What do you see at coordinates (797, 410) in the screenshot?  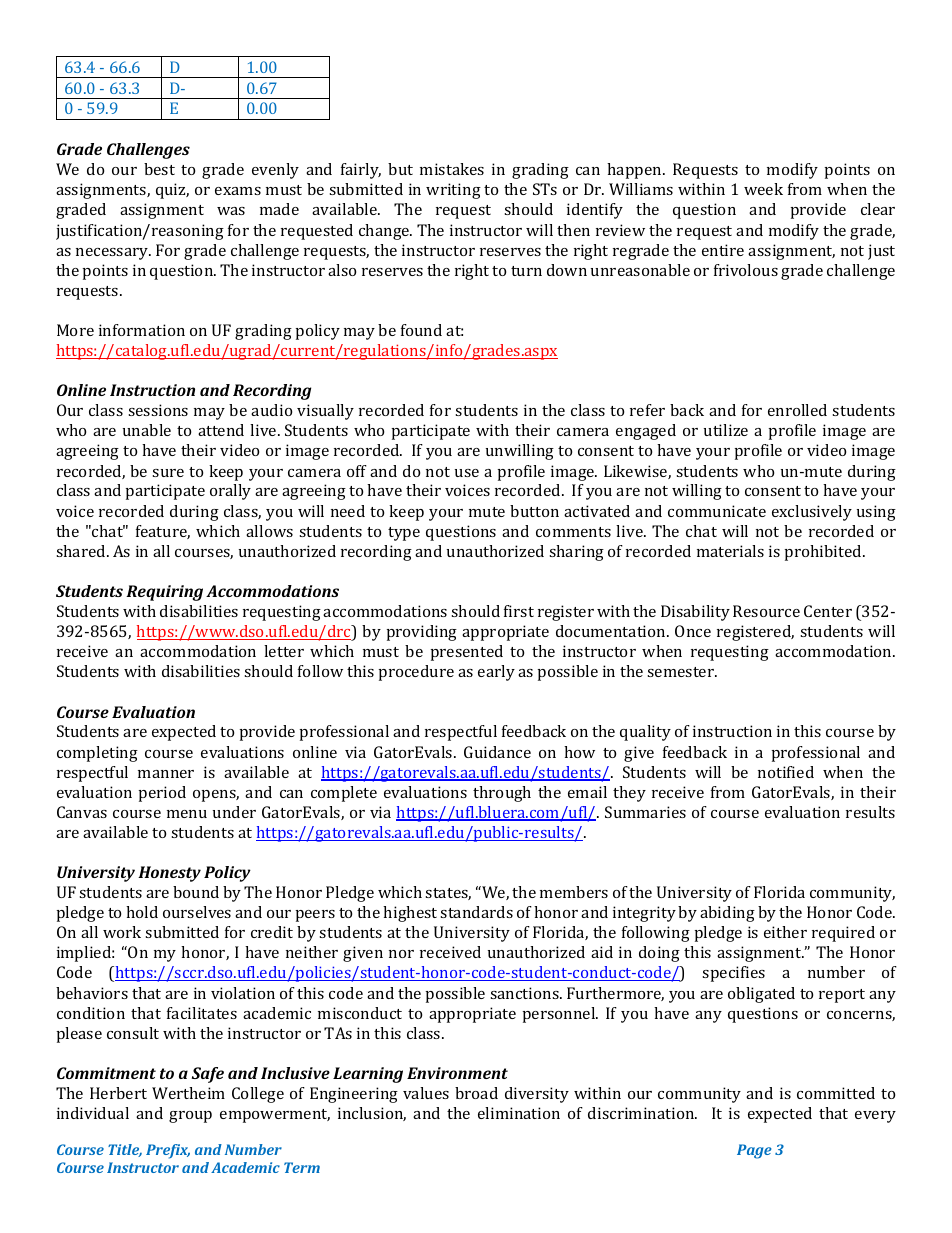 I see `enrolled` at bounding box center [797, 410].
